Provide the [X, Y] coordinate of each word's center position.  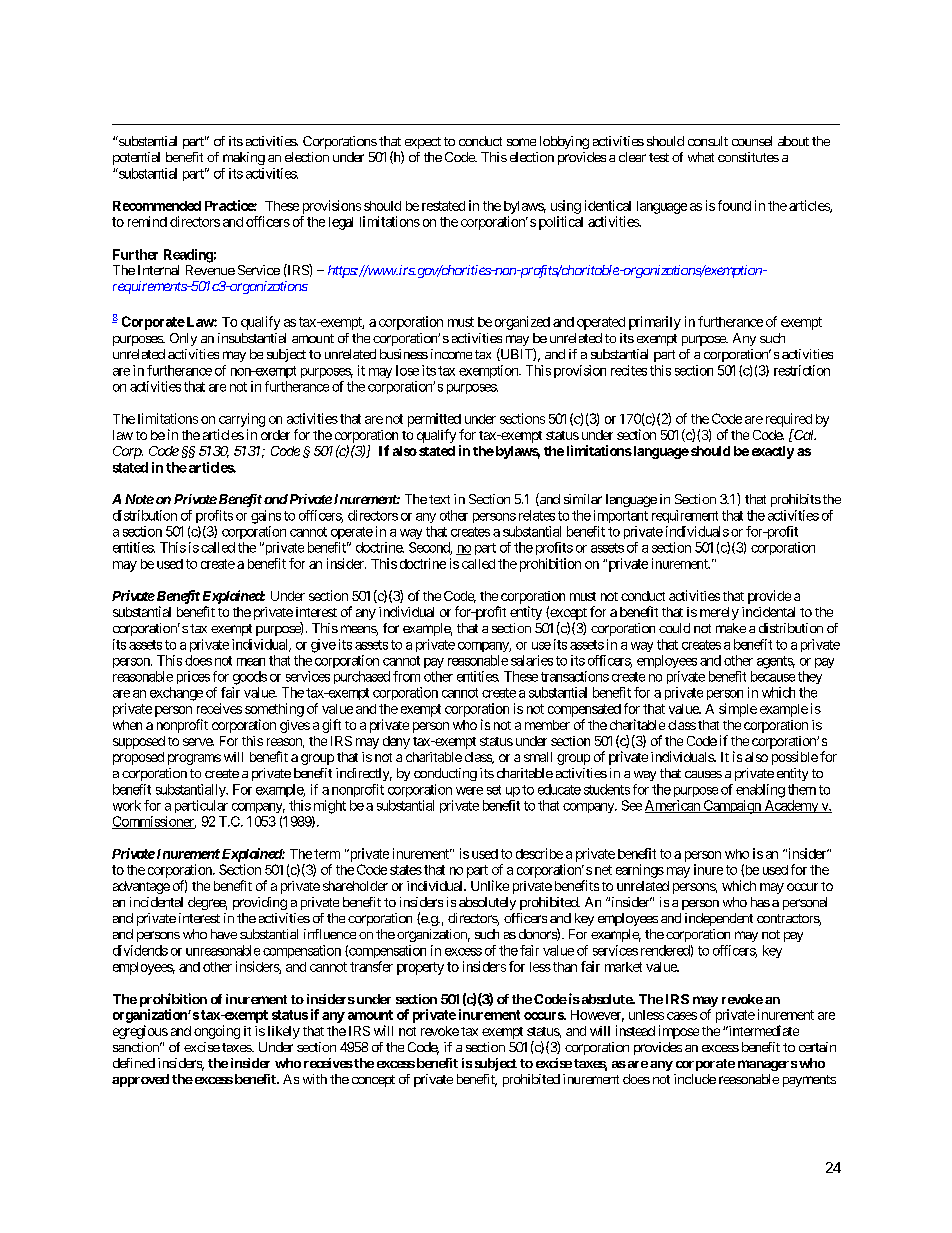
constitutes [748, 157]
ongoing [217, 1032]
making [244, 158]
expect [423, 143]
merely [719, 613]
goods [250, 678]
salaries [532, 660]
